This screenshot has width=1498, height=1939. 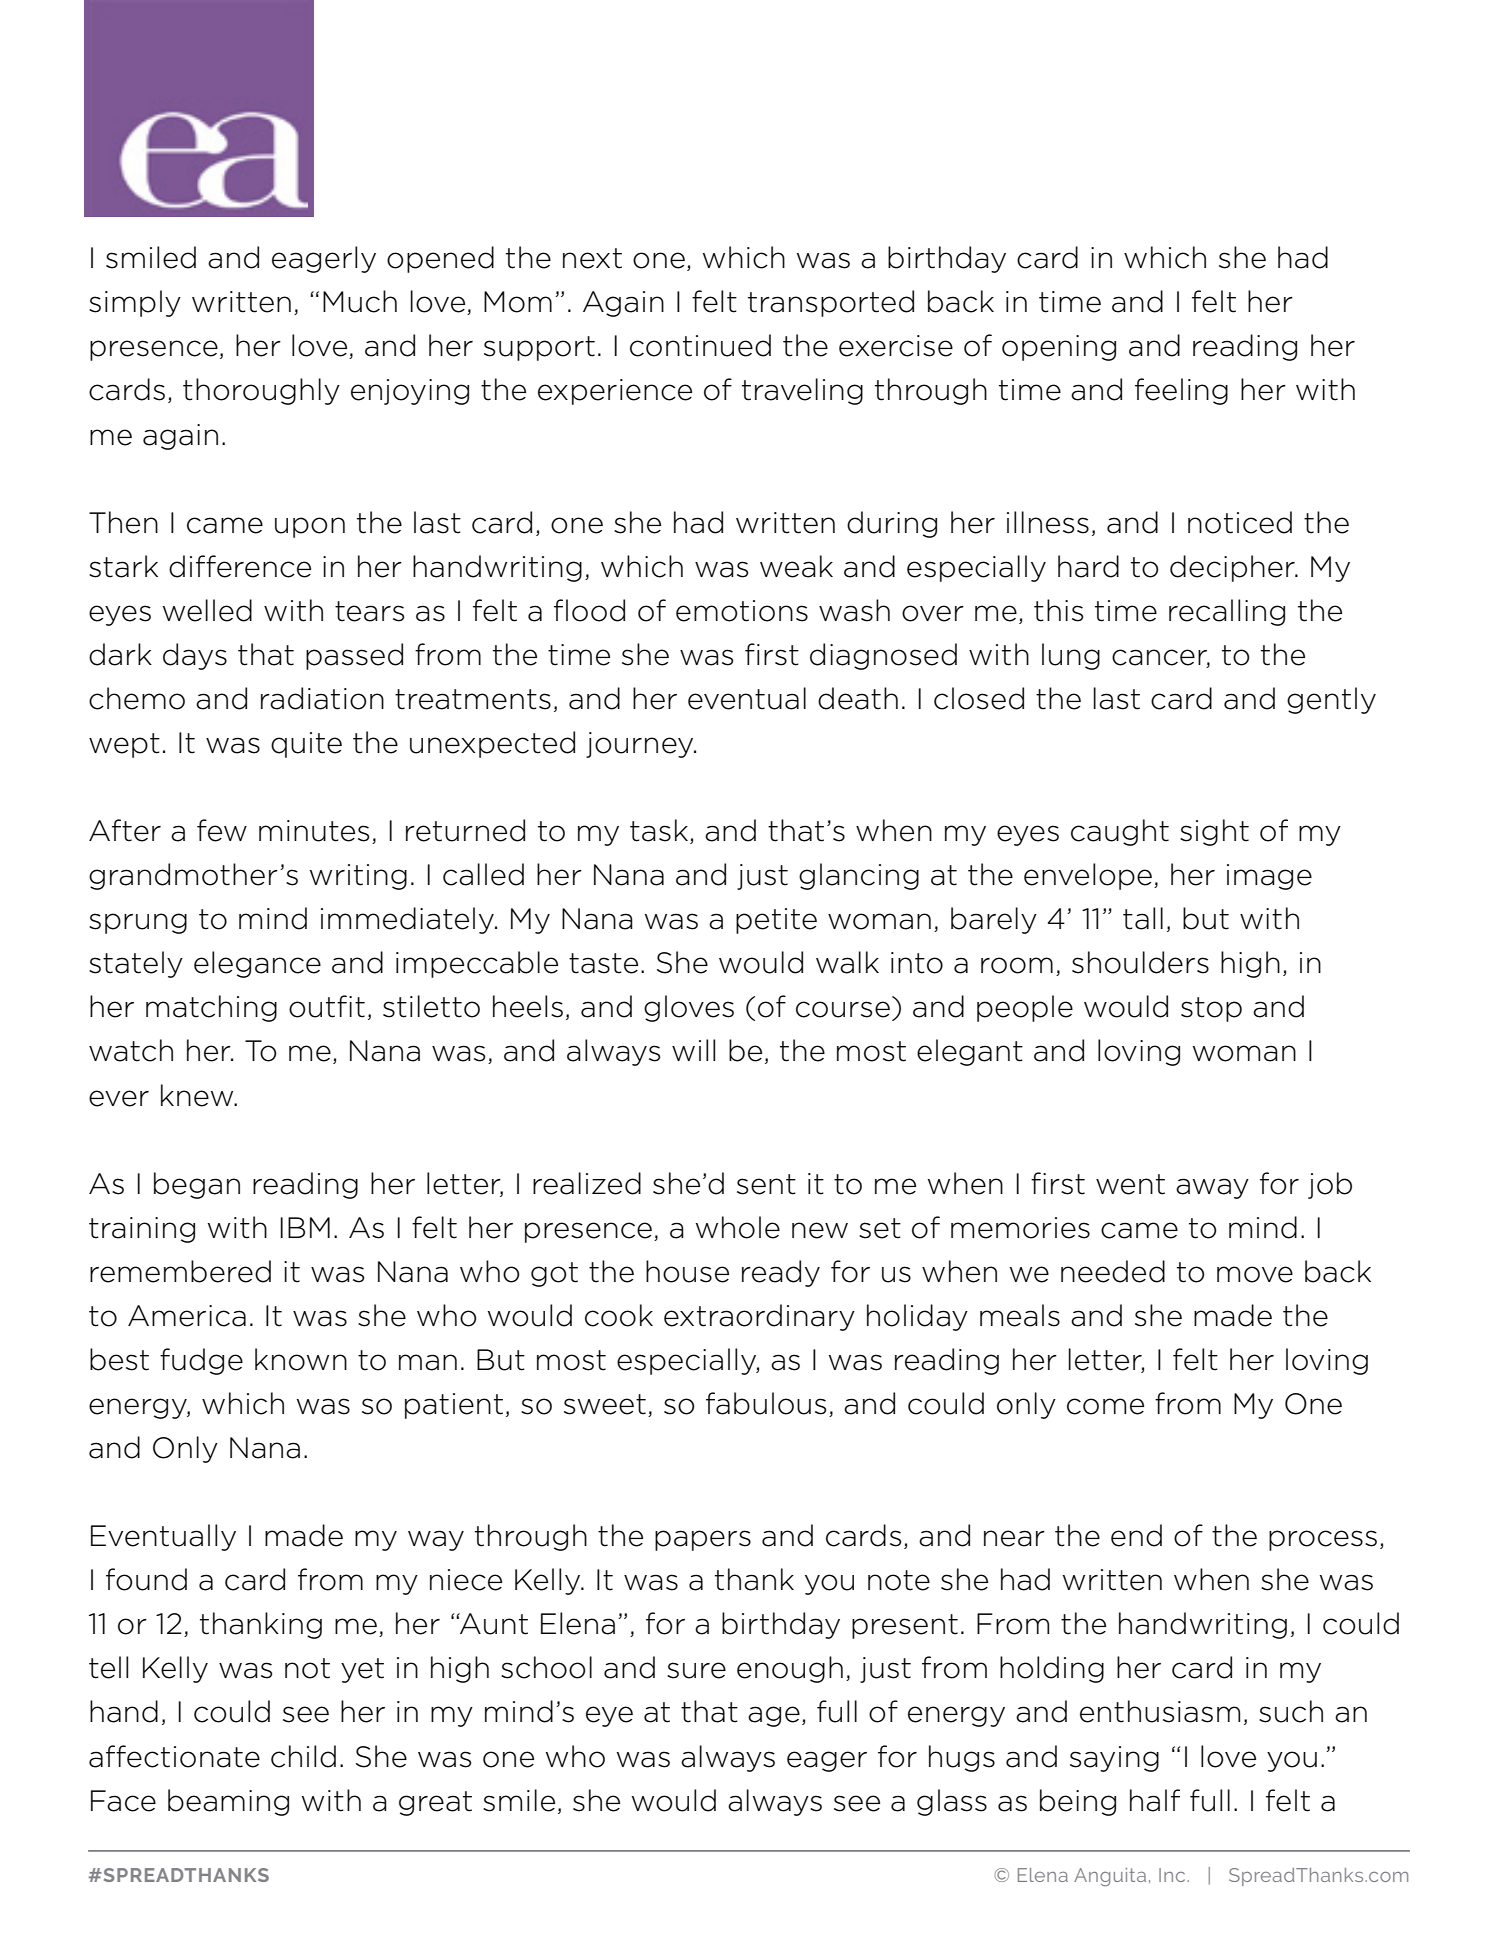 What do you see at coordinates (700, 345) in the screenshot?
I see `continued` at bounding box center [700, 345].
